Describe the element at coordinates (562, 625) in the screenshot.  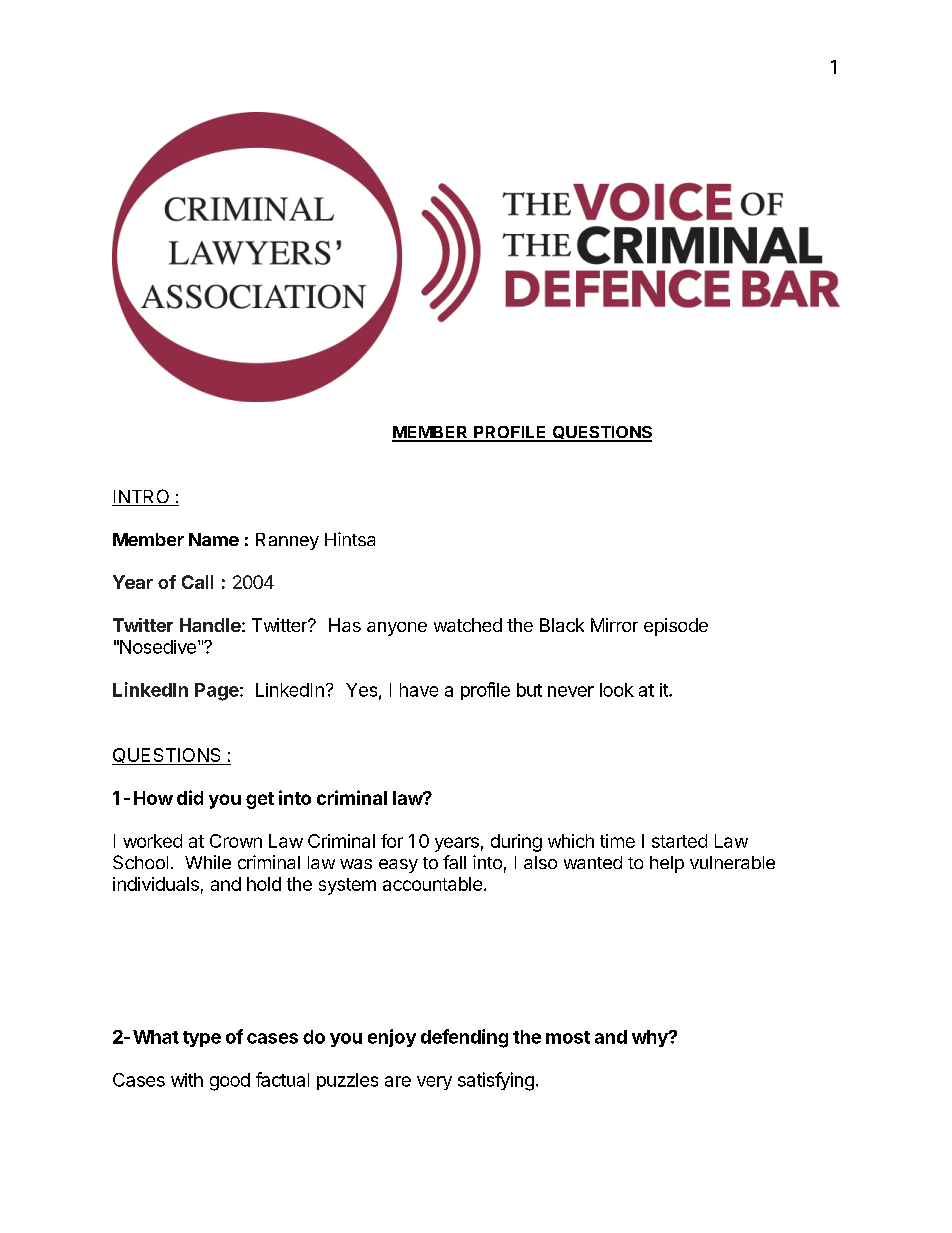
I see `Black` at that location.
